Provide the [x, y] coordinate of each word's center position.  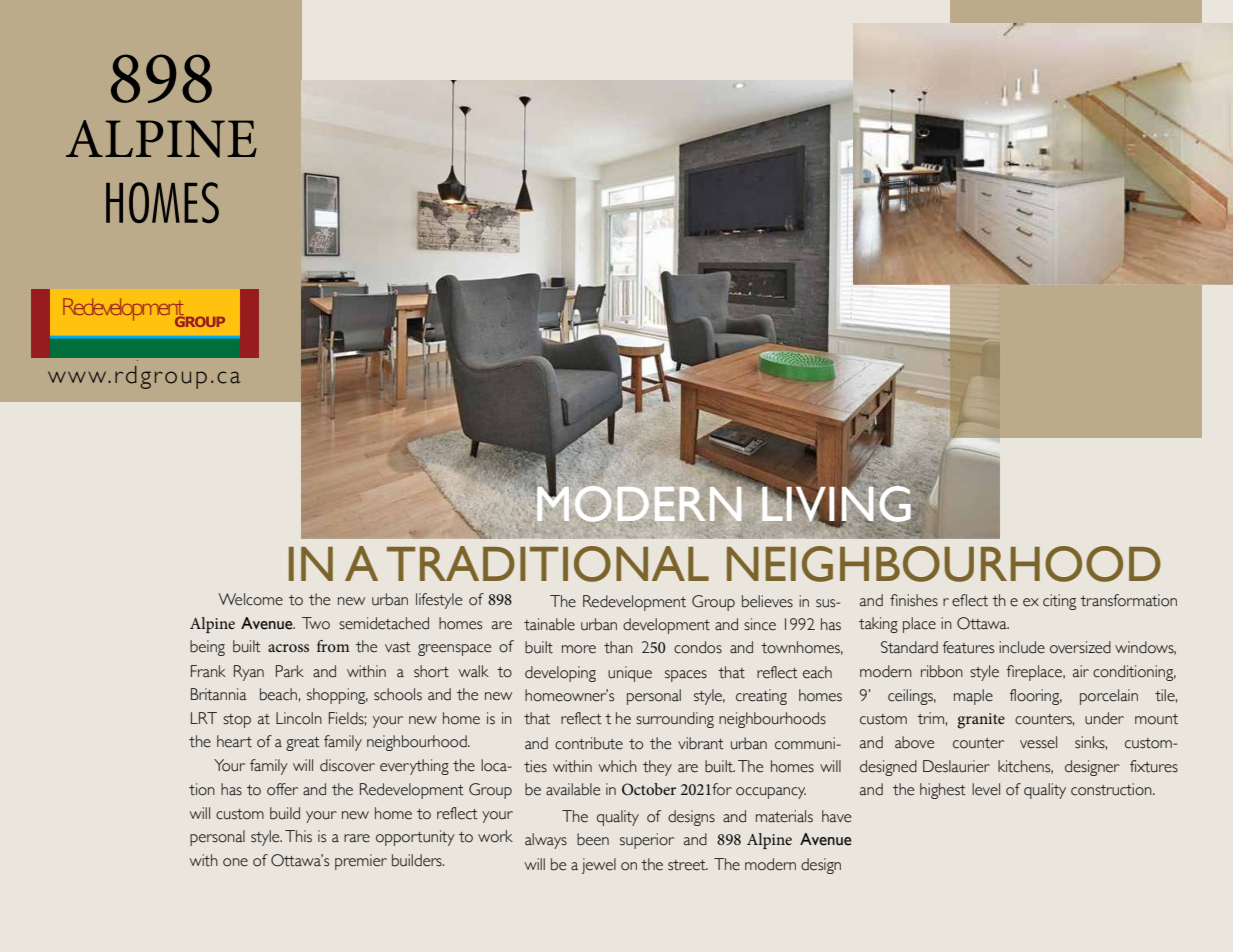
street [688, 865]
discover [347, 765]
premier [361, 862]
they [657, 768]
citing [1059, 602]
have [836, 816]
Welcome [250, 599]
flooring [1036, 697]
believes [767, 601]
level [986, 789]
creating [761, 697]
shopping [337, 696]
